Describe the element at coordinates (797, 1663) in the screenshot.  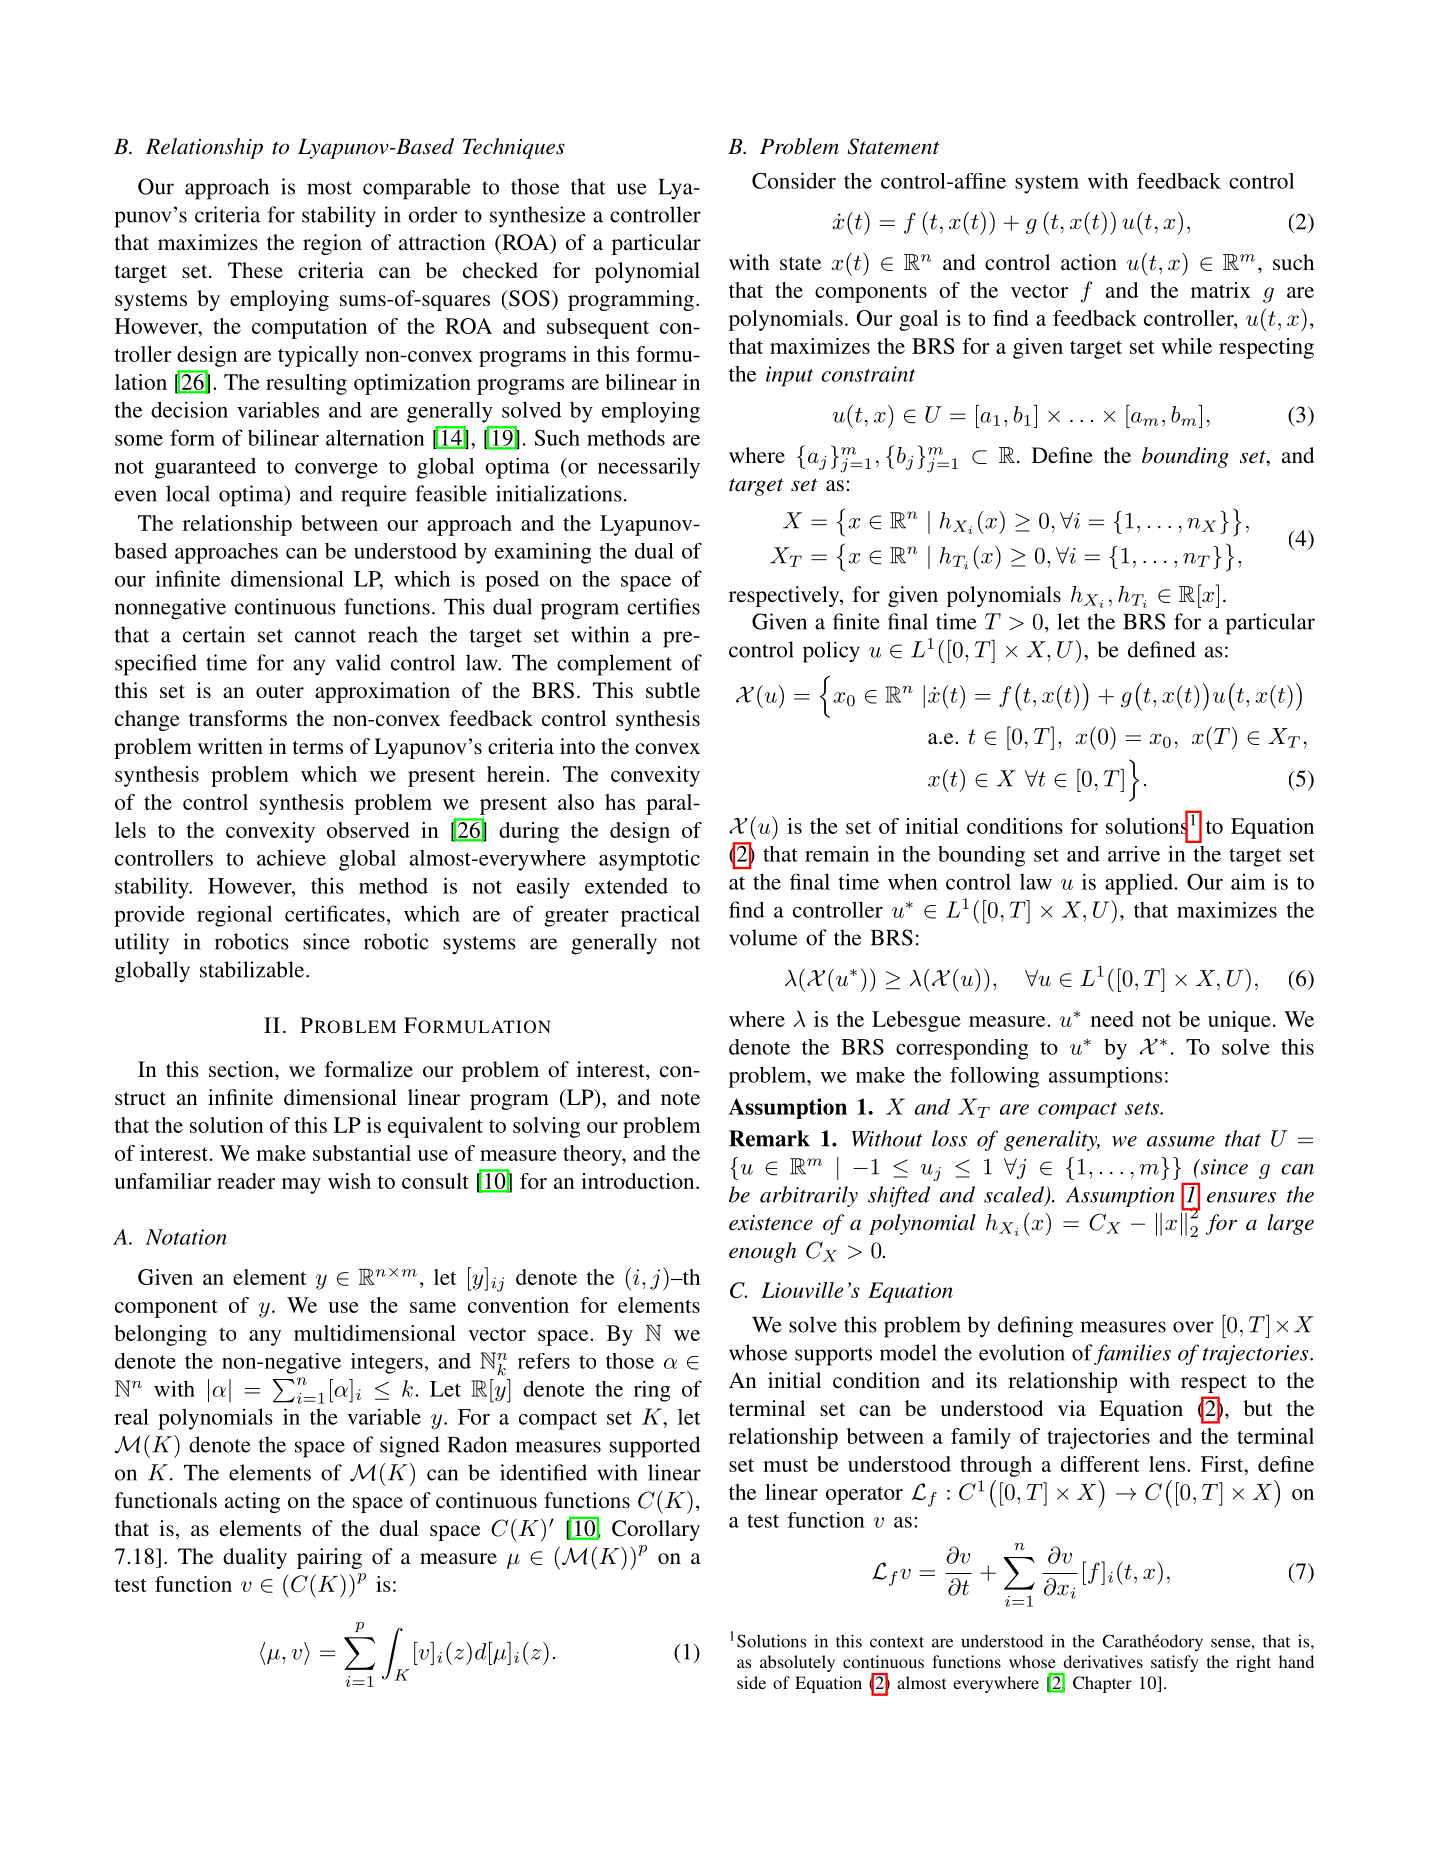
I see `absolutely` at that location.
